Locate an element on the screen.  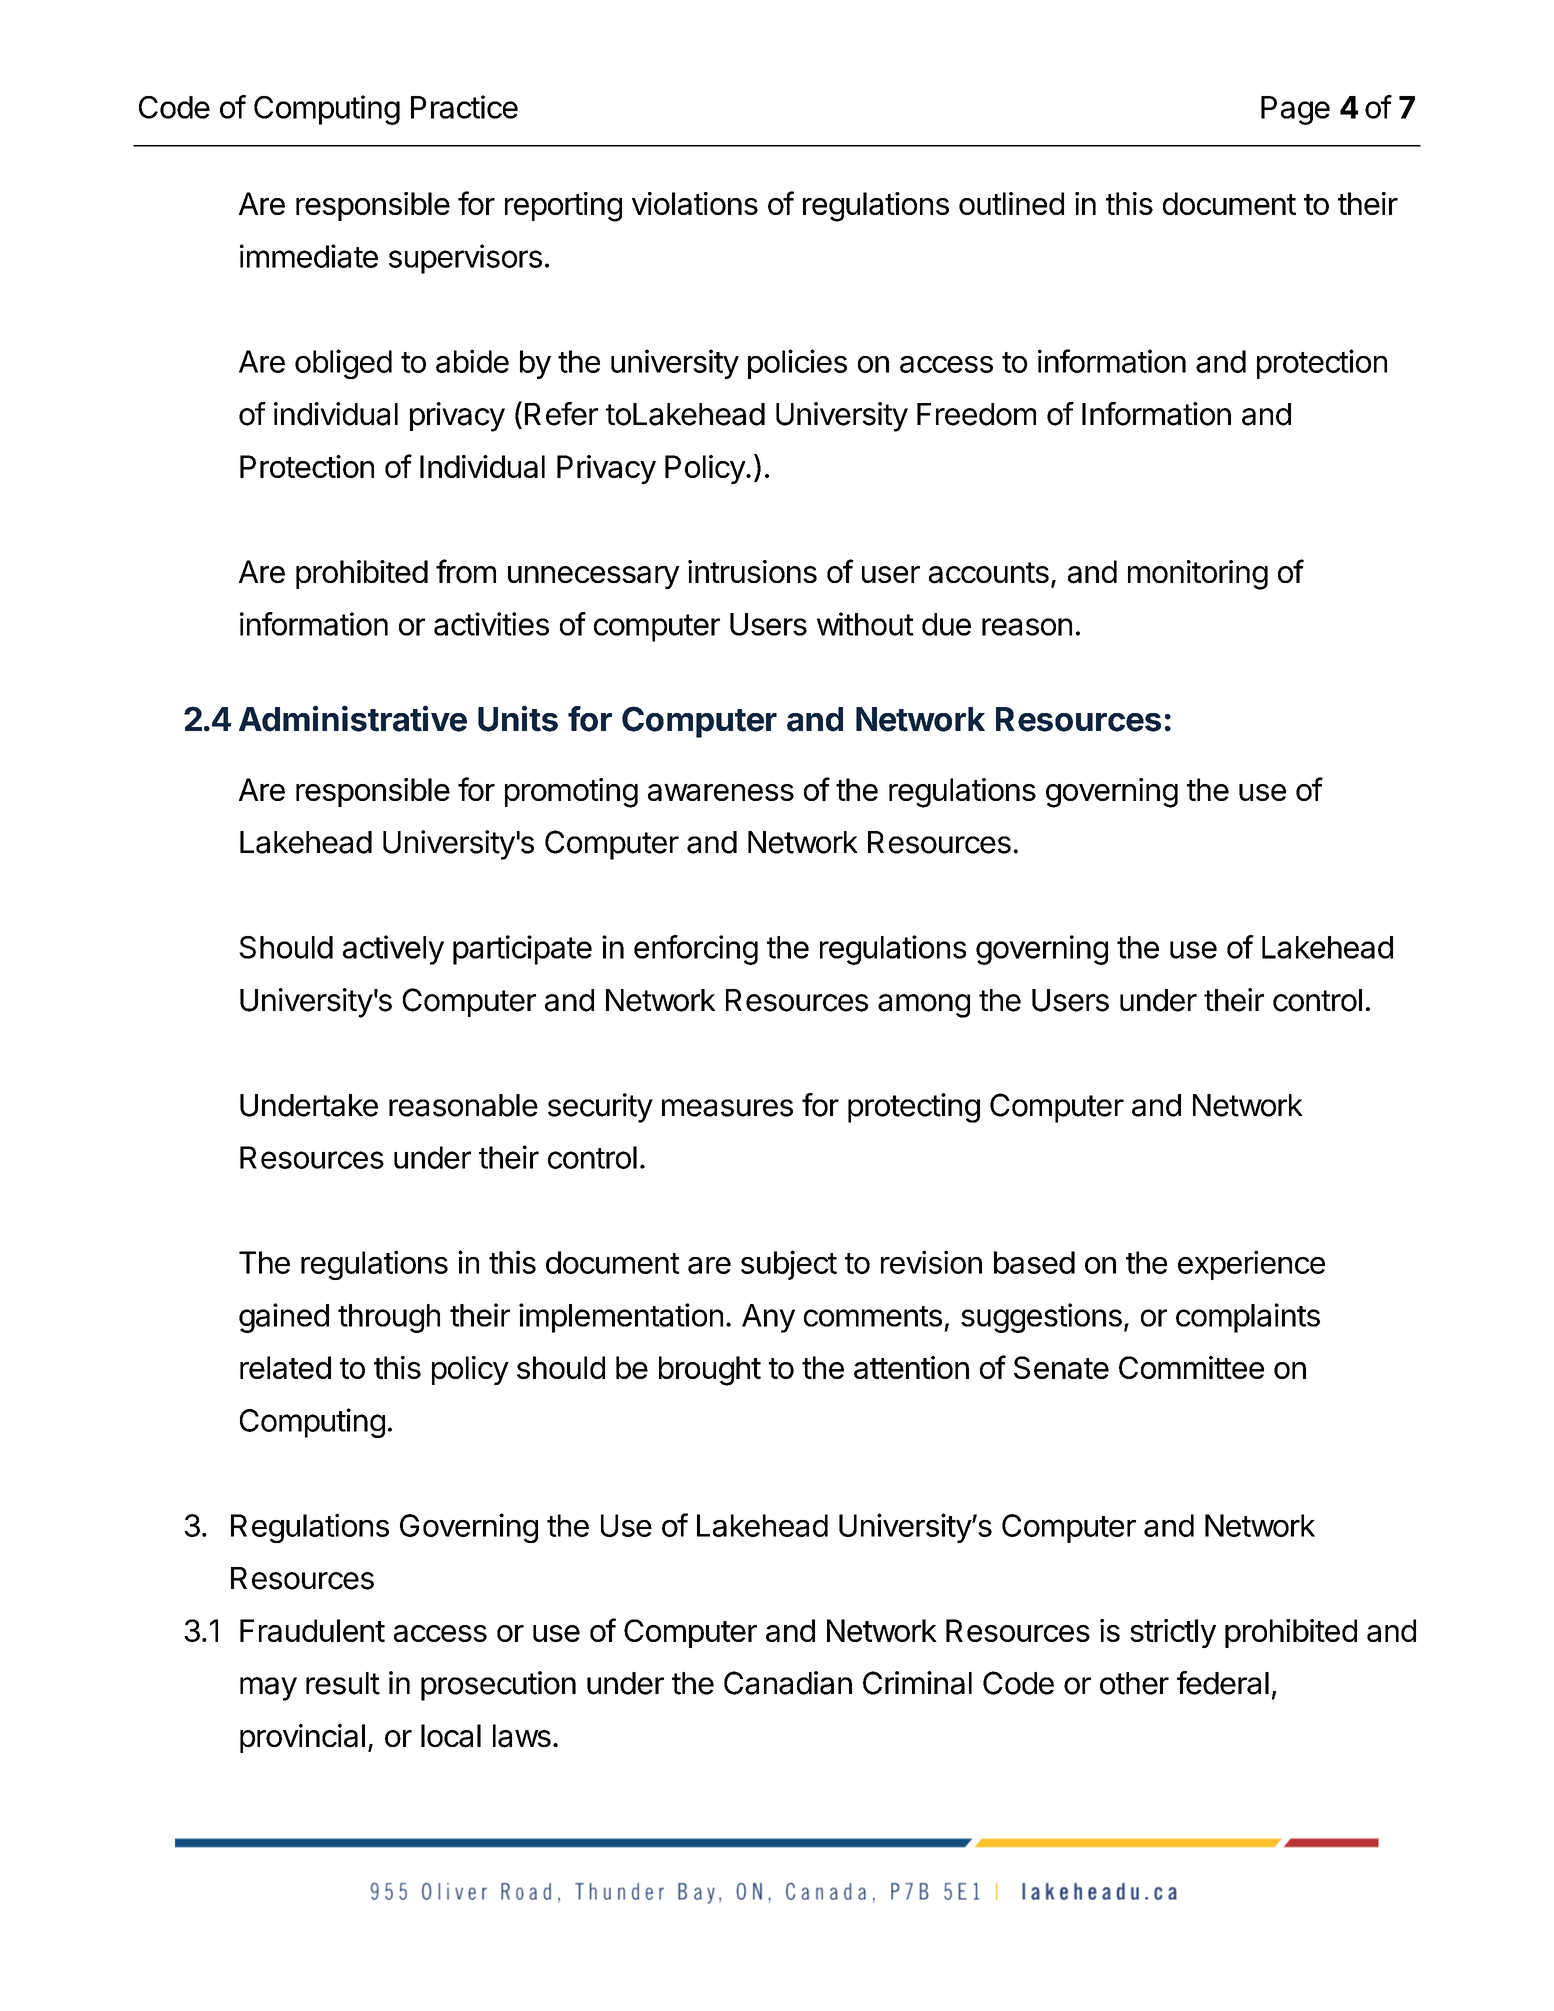
violations is located at coordinates (695, 203).
